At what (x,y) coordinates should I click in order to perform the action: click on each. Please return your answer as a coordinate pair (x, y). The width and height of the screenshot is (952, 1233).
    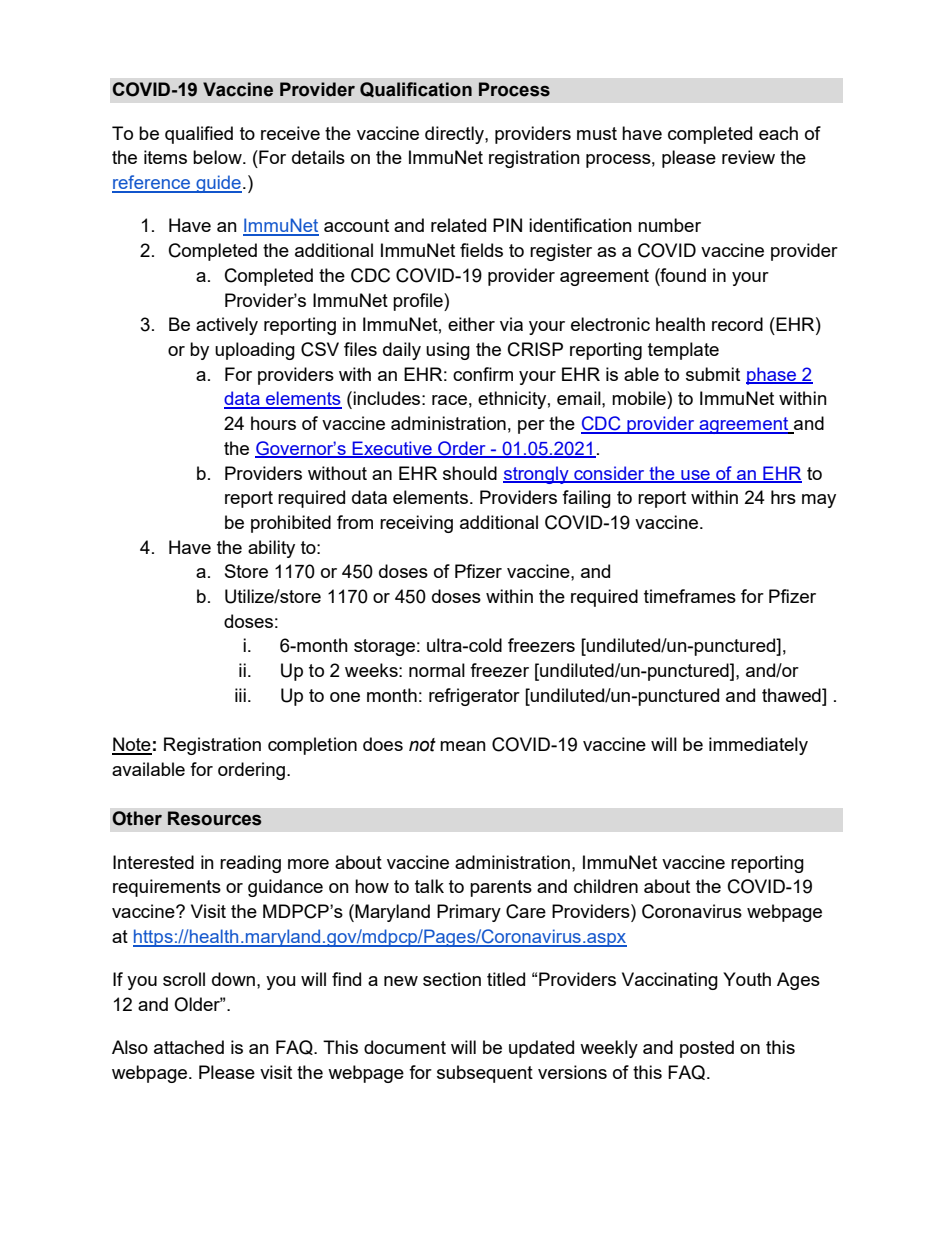
    Looking at the image, I should click on (778, 133).
